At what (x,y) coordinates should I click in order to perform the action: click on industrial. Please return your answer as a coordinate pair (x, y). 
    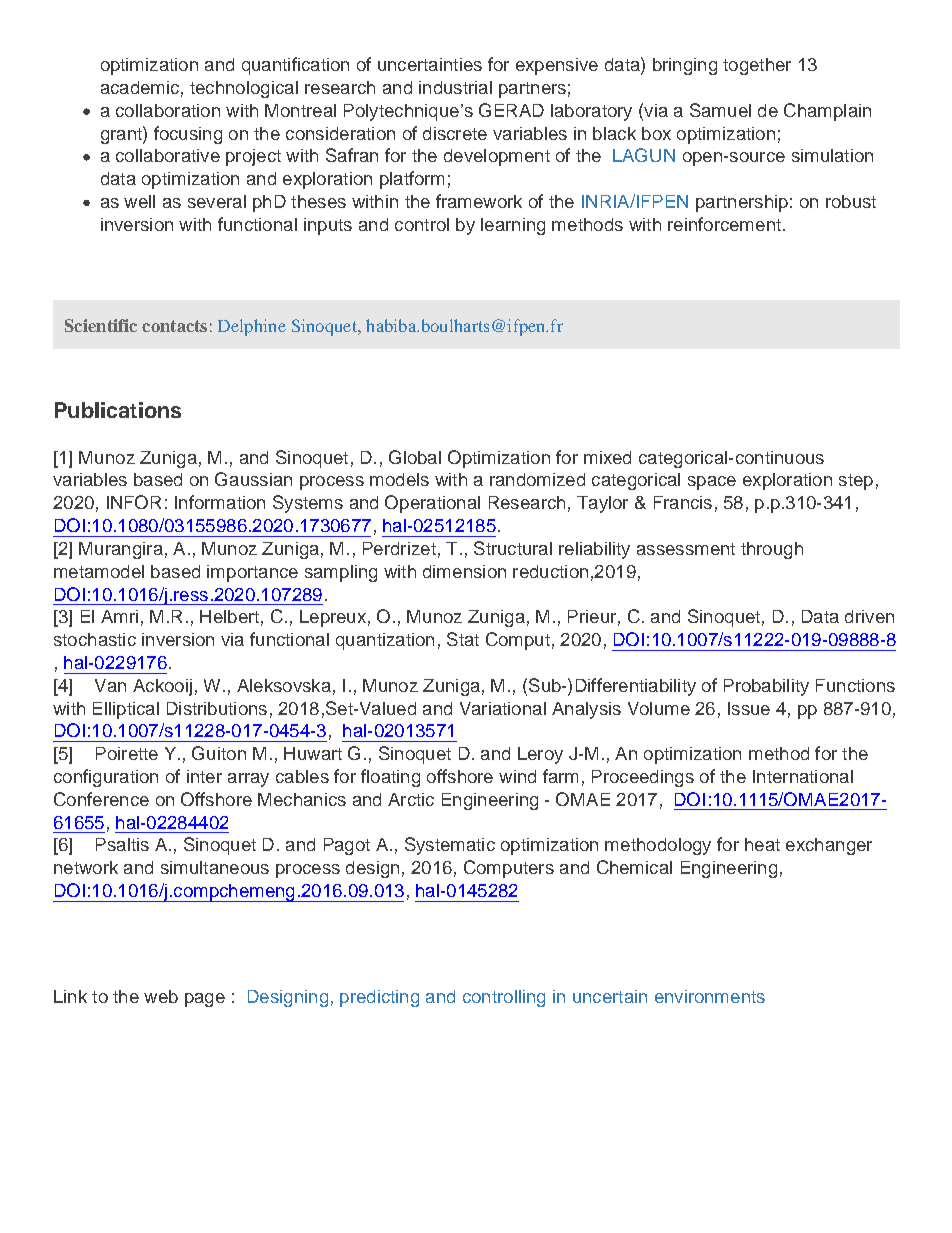
    Looking at the image, I should click on (455, 87).
